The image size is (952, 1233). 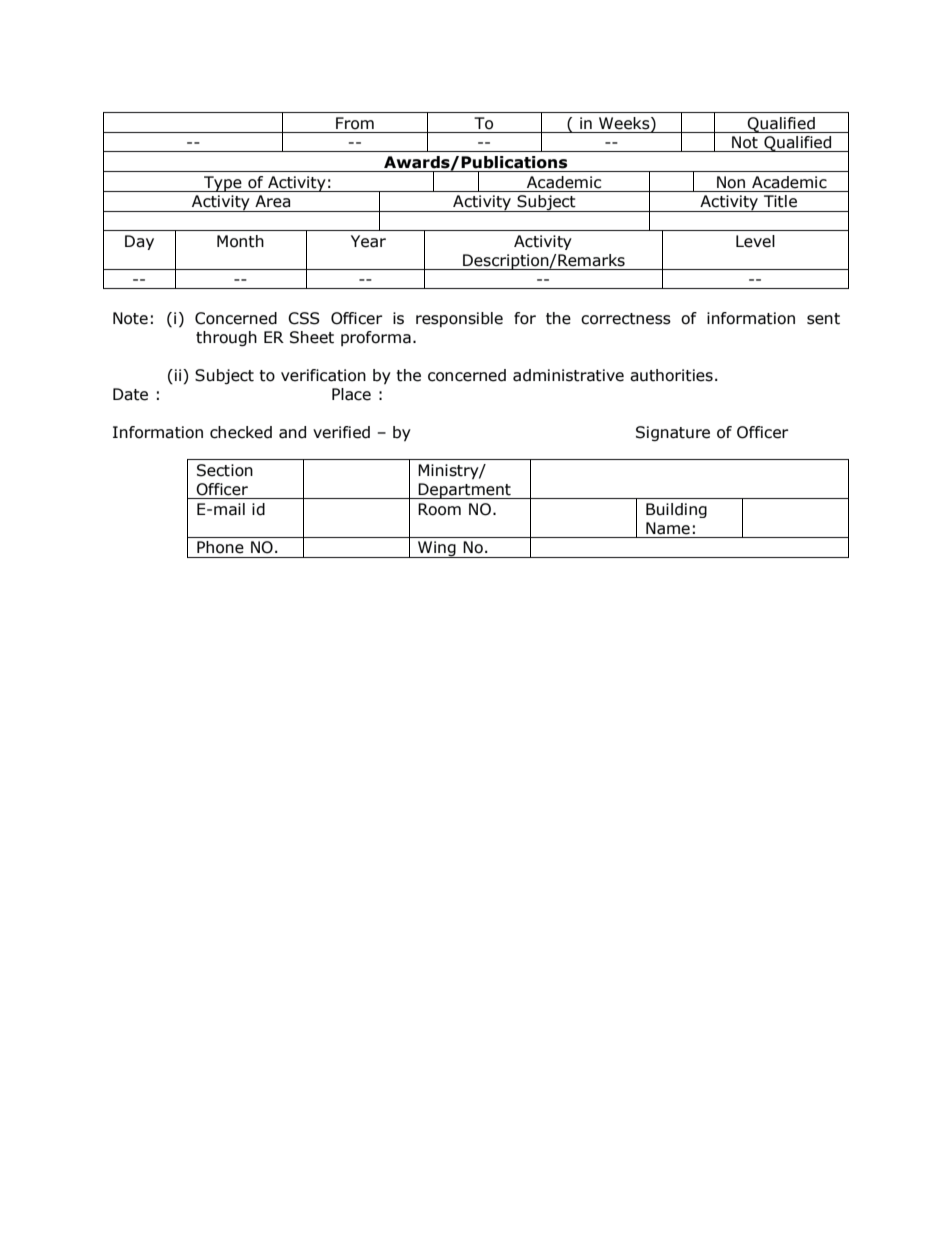 What do you see at coordinates (240, 241) in the screenshot?
I see `Month` at bounding box center [240, 241].
